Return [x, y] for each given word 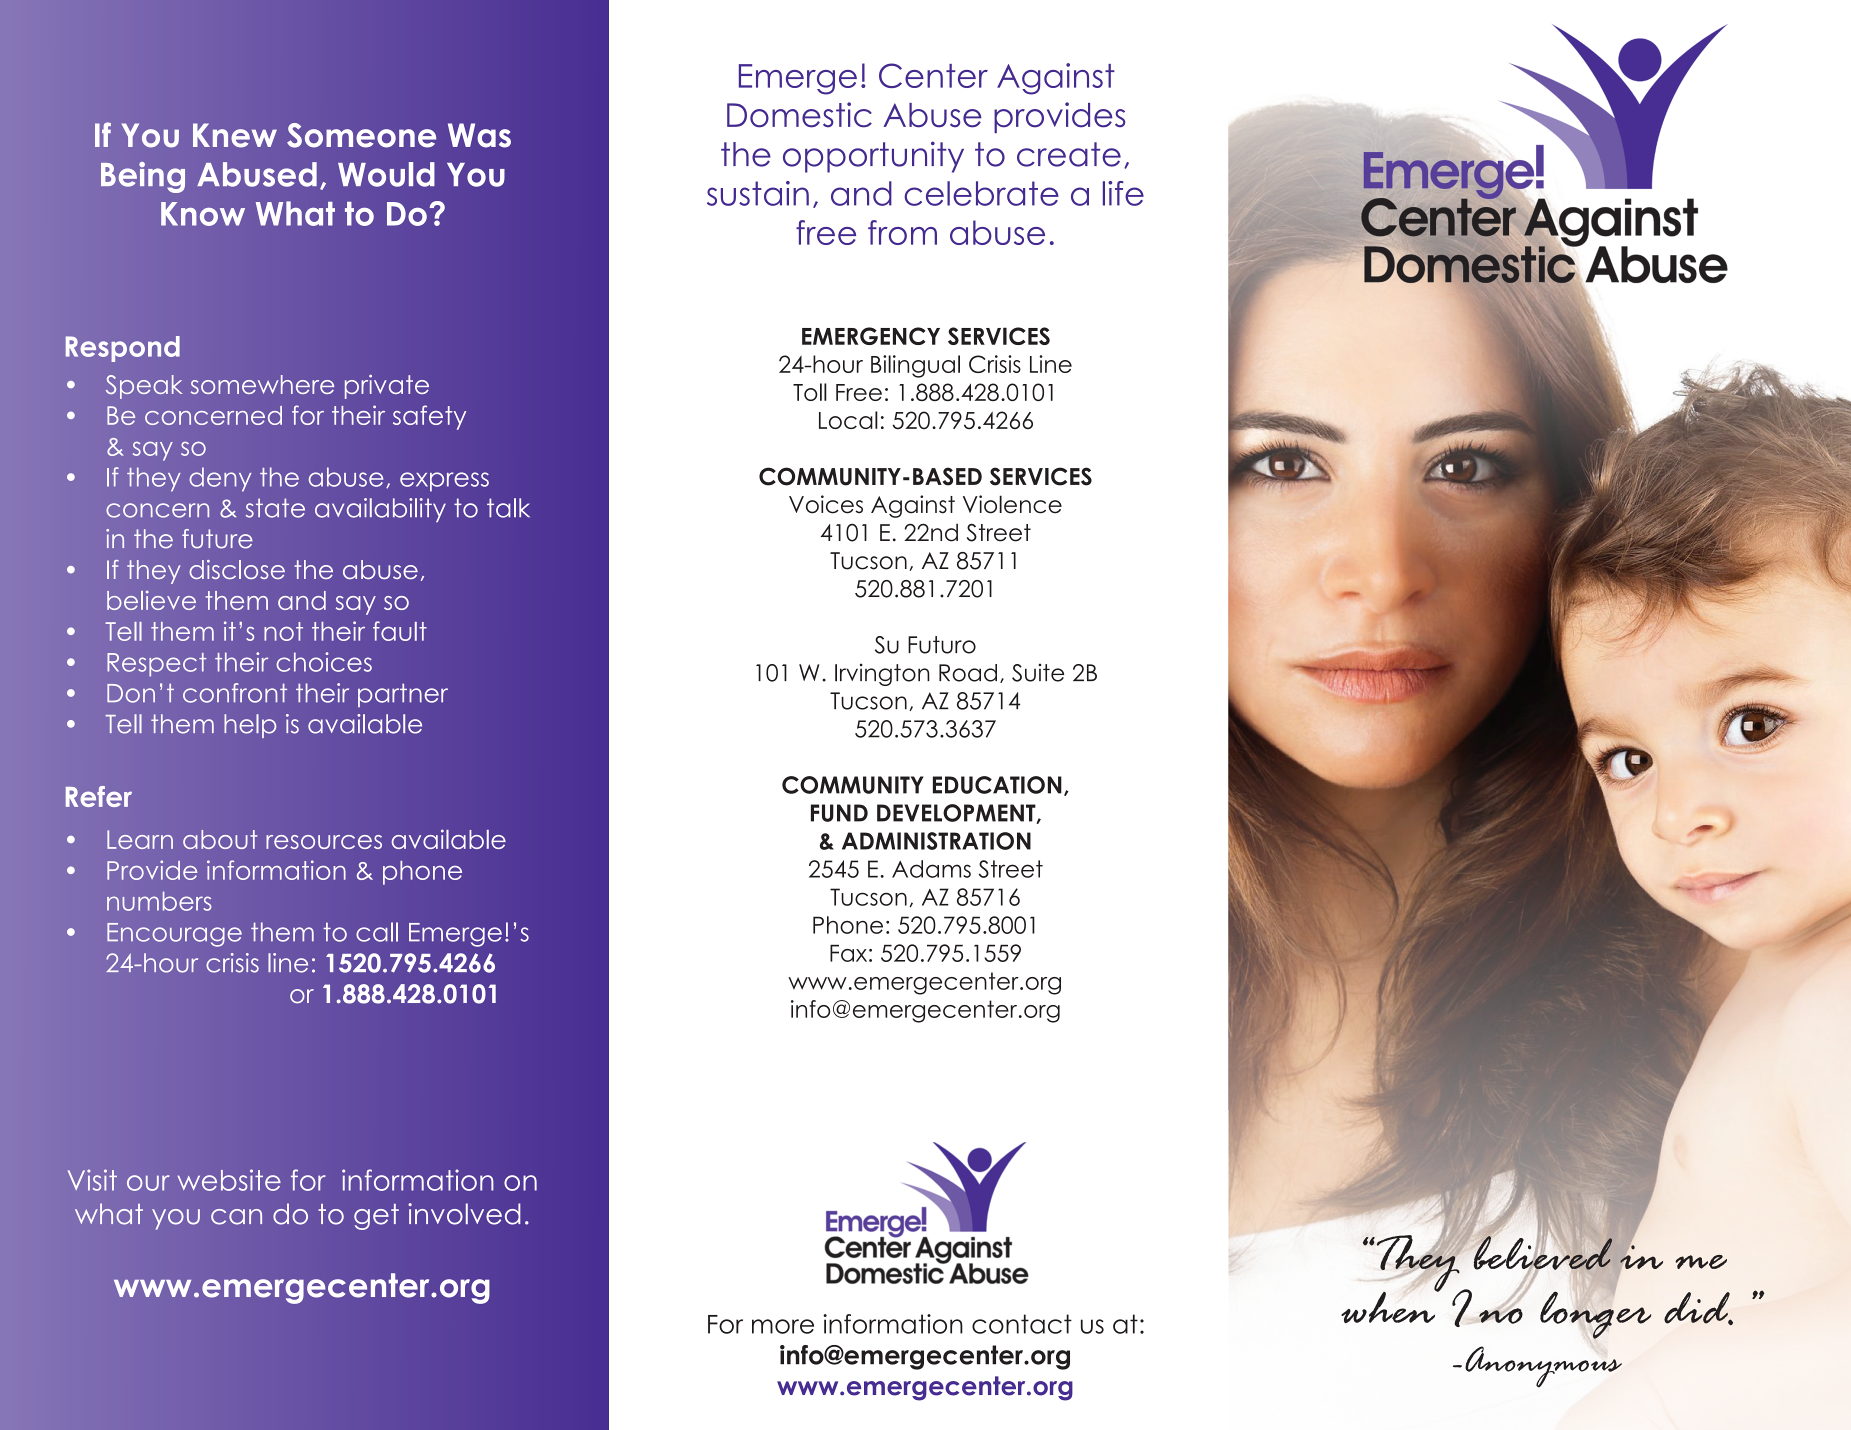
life [1123, 193]
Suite [1038, 672]
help [250, 726]
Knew [235, 135]
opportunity [873, 157]
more [783, 1326]
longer [1595, 1314]
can [236, 1217]
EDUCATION [997, 785]
